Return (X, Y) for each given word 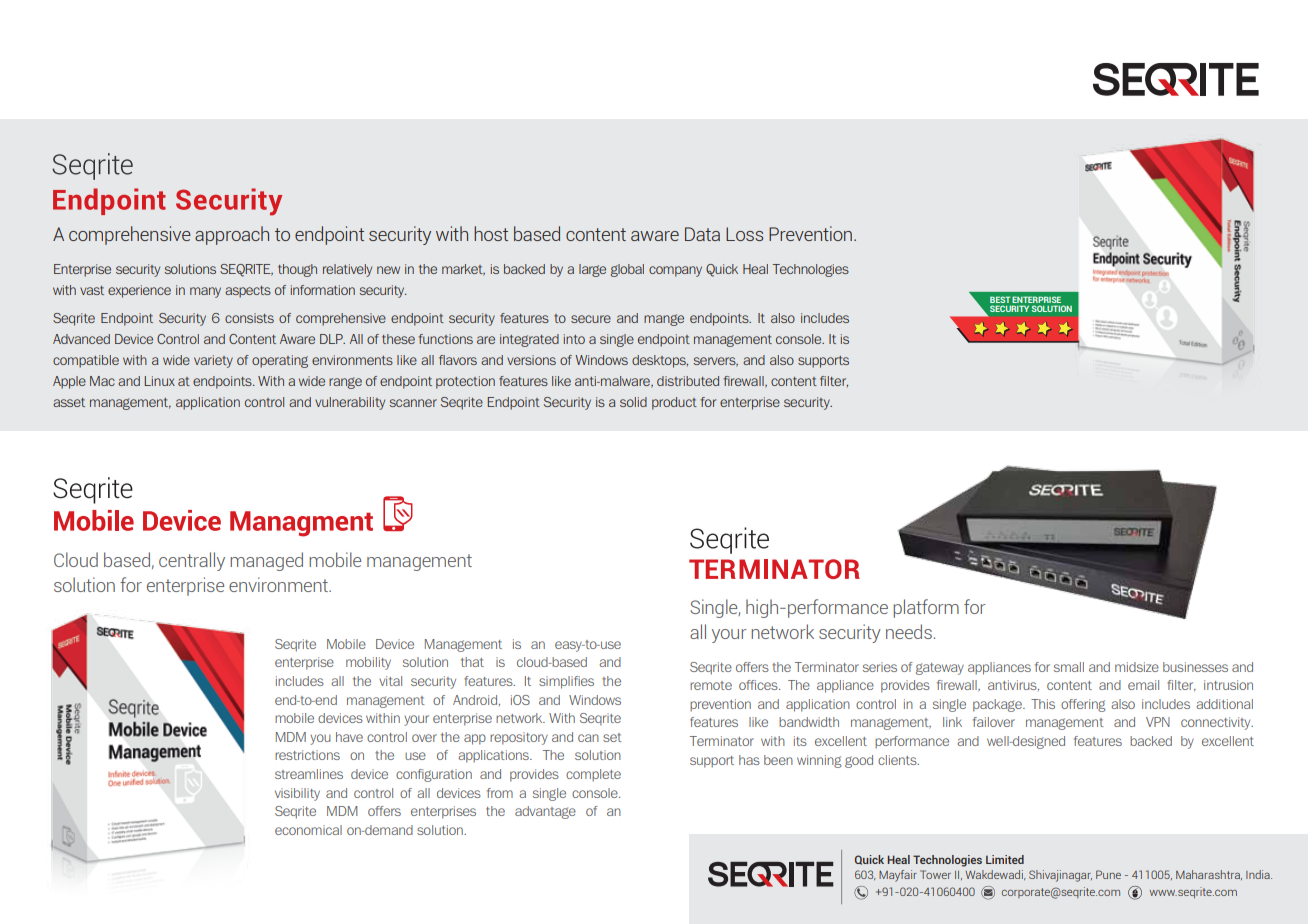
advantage (545, 812)
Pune (1108, 874)
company (675, 271)
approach (232, 235)
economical (308, 830)
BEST (1000, 299)
